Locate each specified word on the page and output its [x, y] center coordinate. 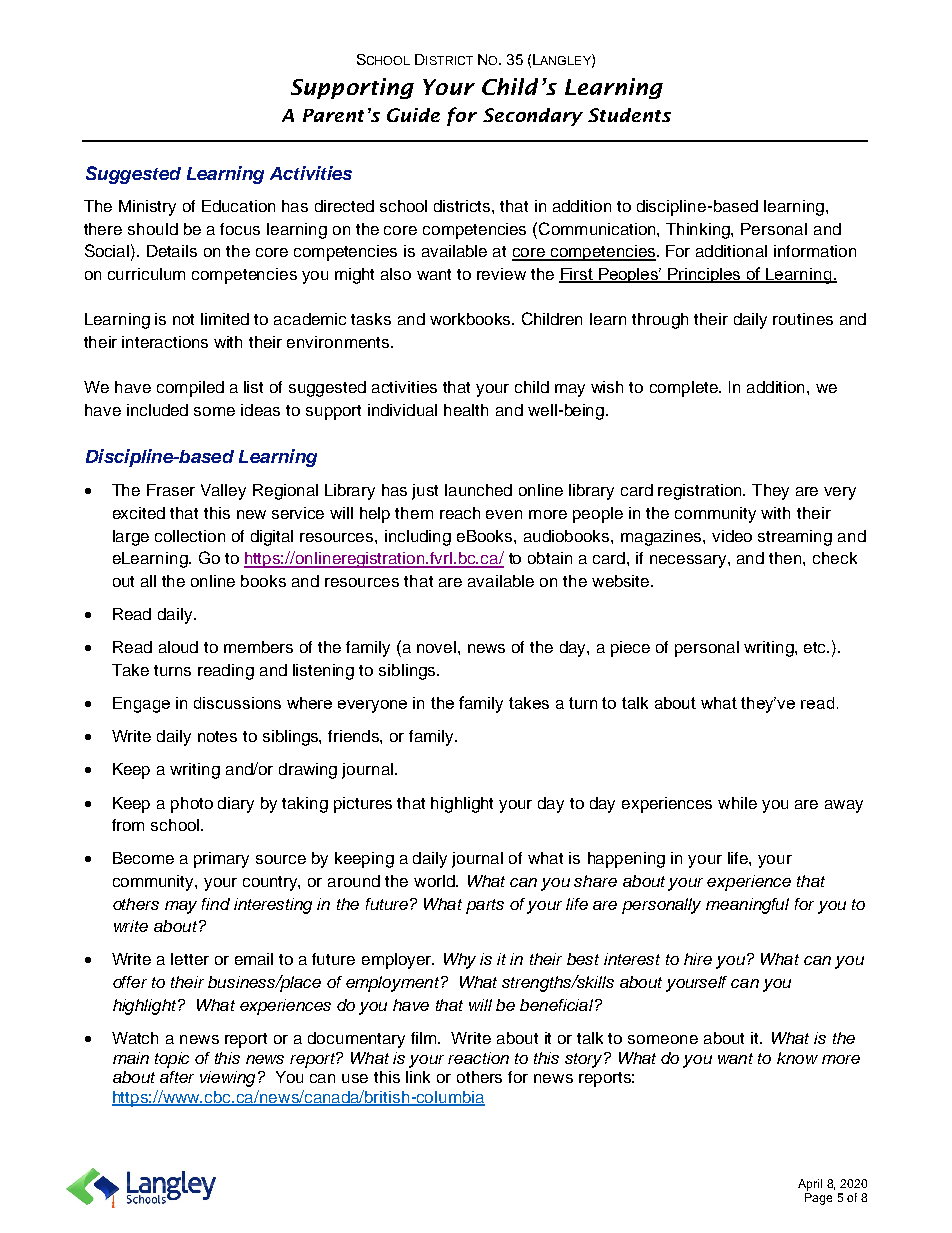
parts [485, 906]
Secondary [533, 117]
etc [816, 647]
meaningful [747, 906]
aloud [178, 647]
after [177, 1077]
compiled [190, 389]
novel [436, 647]
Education [238, 206]
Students [629, 115]
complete [685, 389]
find [216, 904]
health [466, 410]
